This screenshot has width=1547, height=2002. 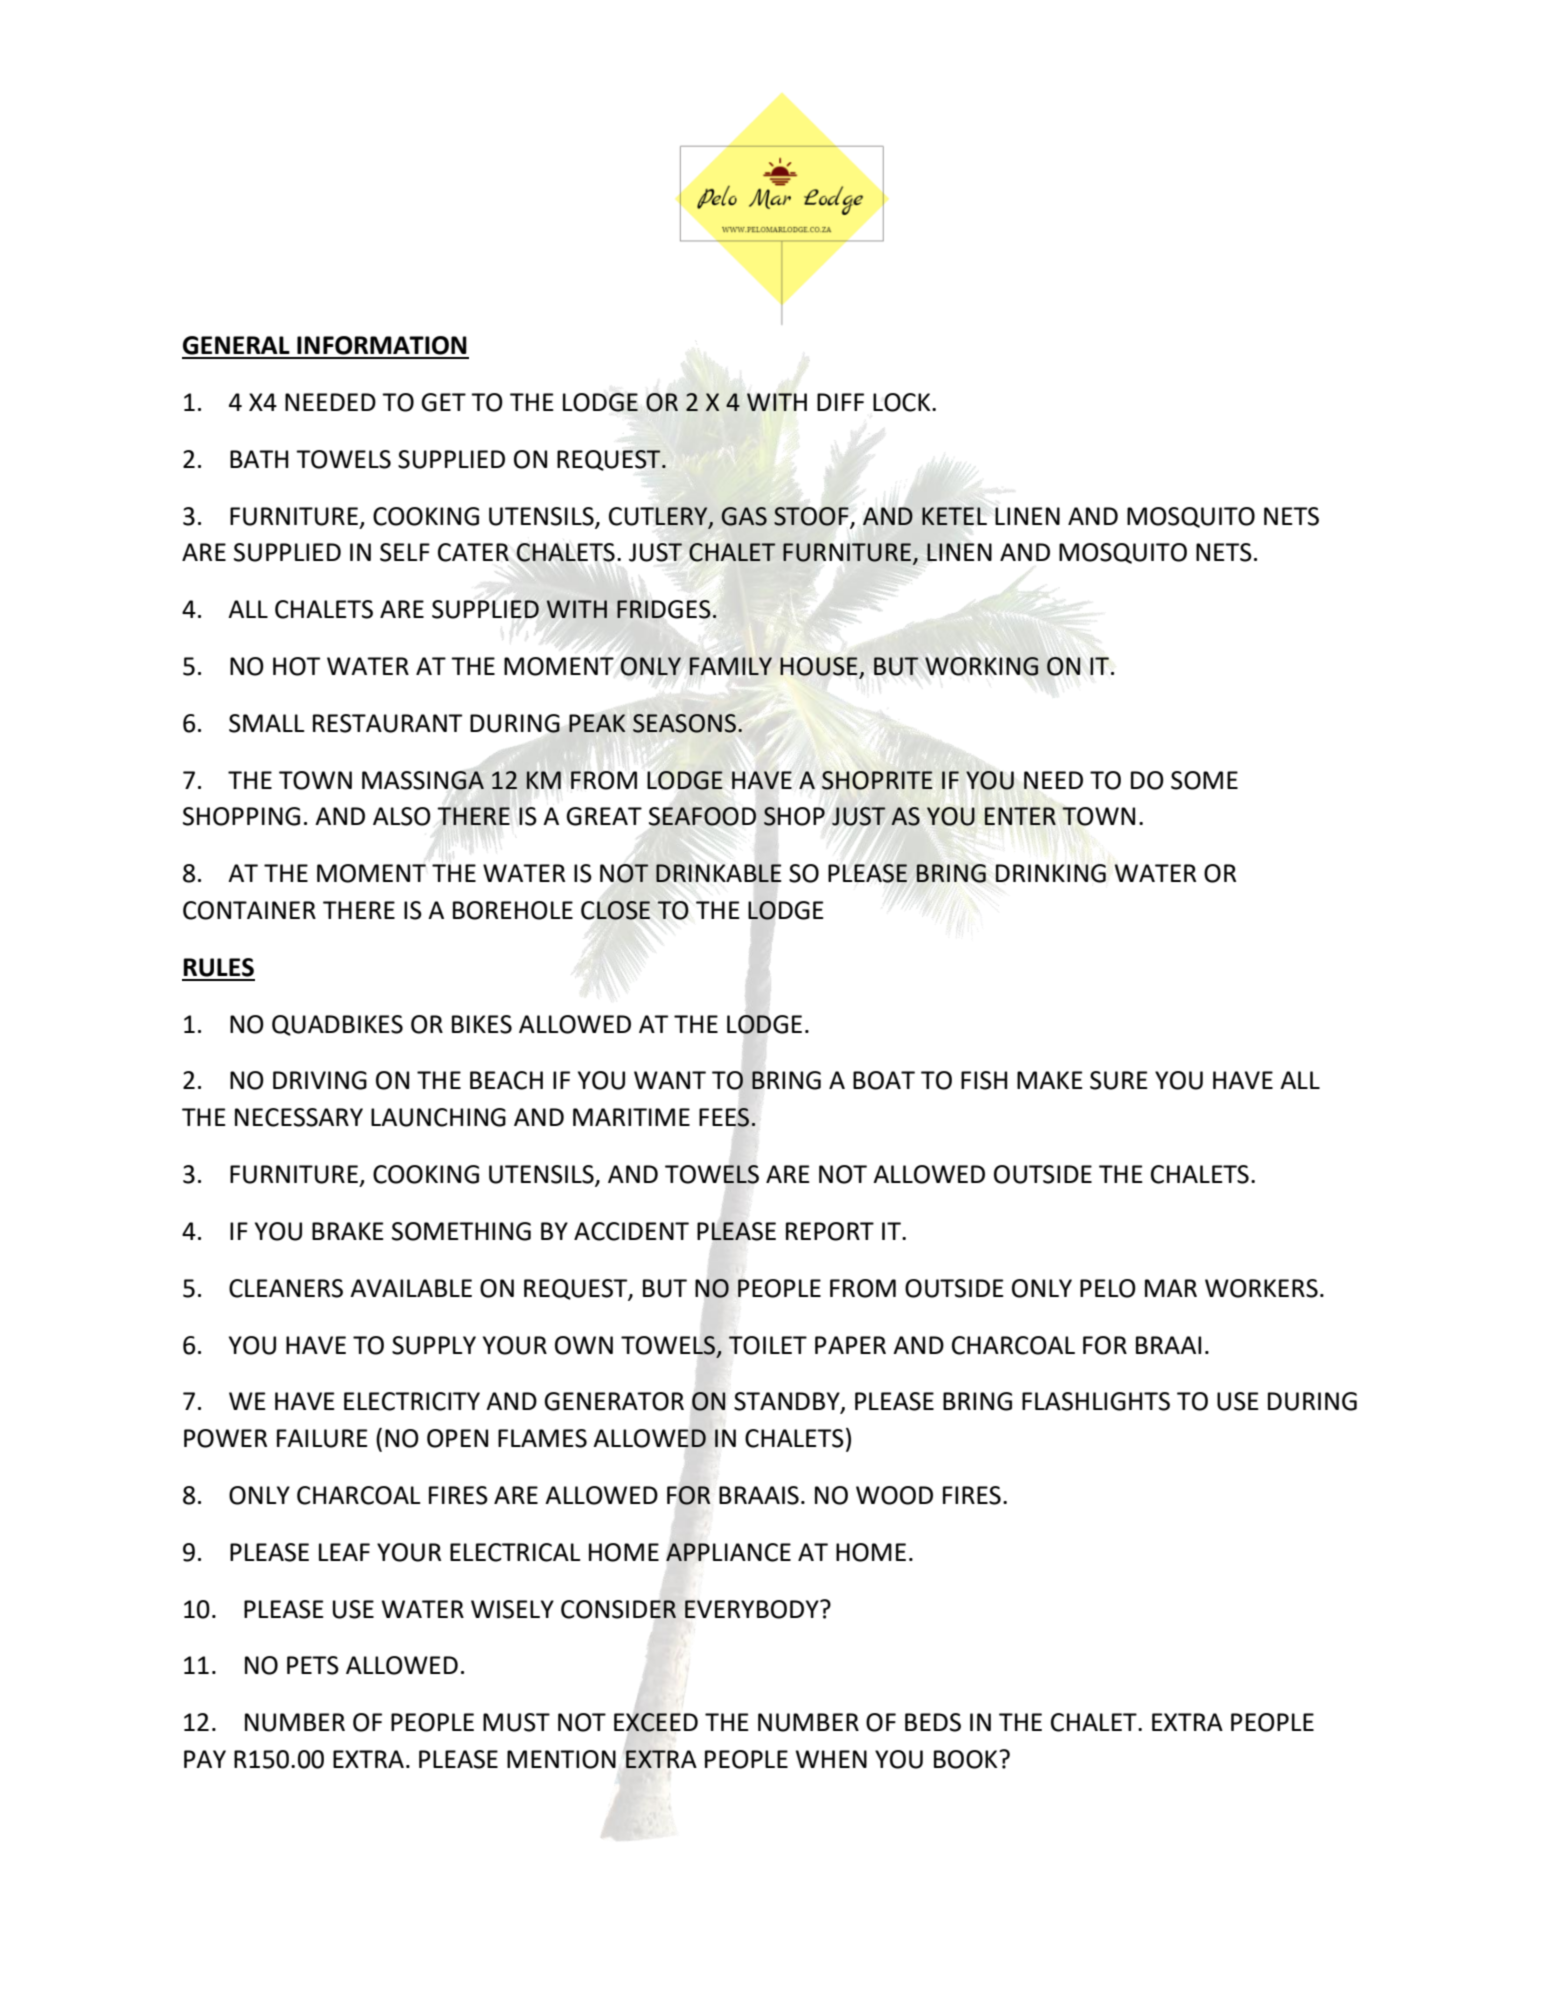 What do you see at coordinates (313, 1665) in the screenshot?
I see `PETS` at bounding box center [313, 1665].
